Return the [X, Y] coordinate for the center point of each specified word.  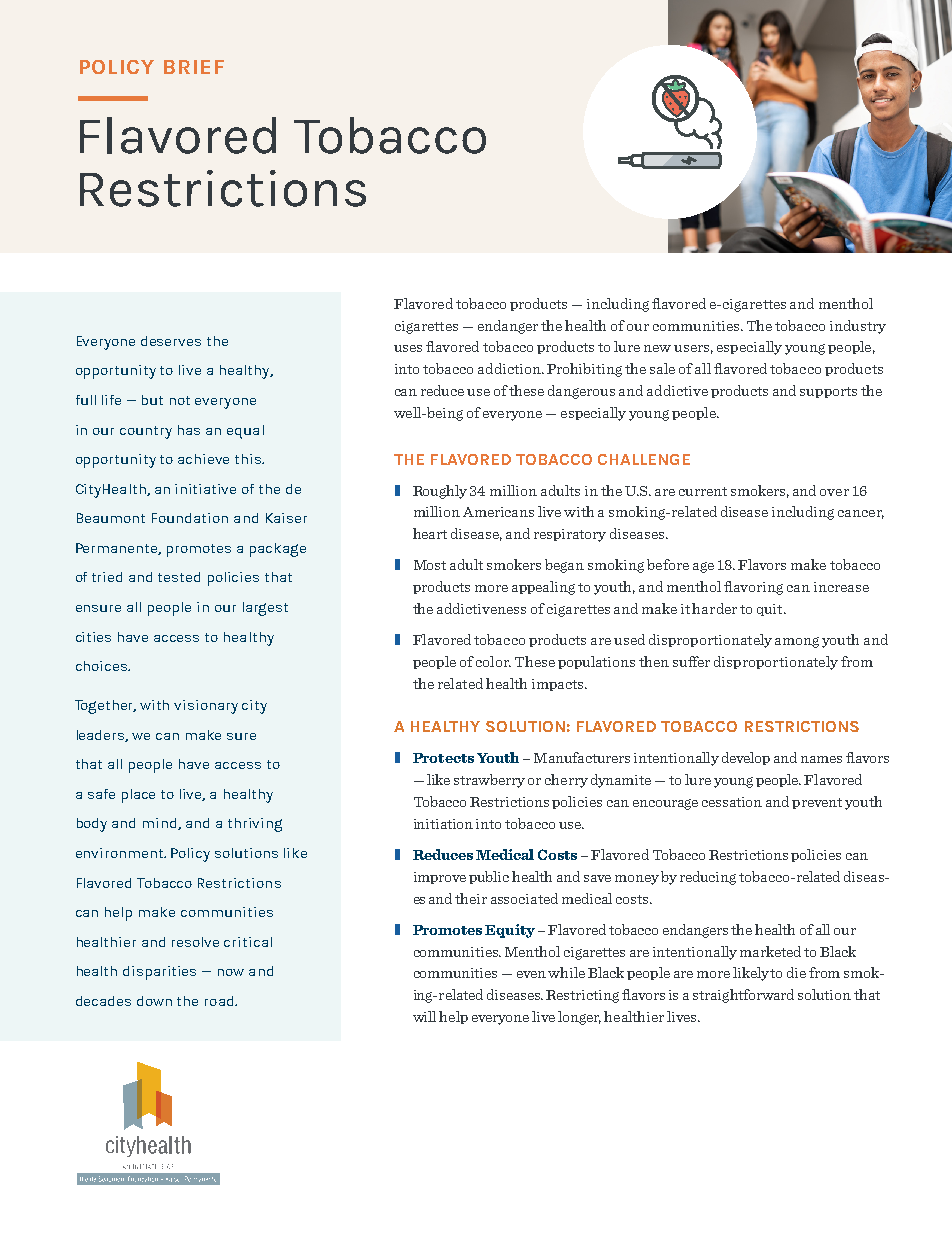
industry [858, 327]
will [424, 1016]
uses [408, 348]
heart [430, 533]
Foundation [190, 518]
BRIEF [194, 67]
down [154, 1001]
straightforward [743, 996]
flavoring [753, 588]
